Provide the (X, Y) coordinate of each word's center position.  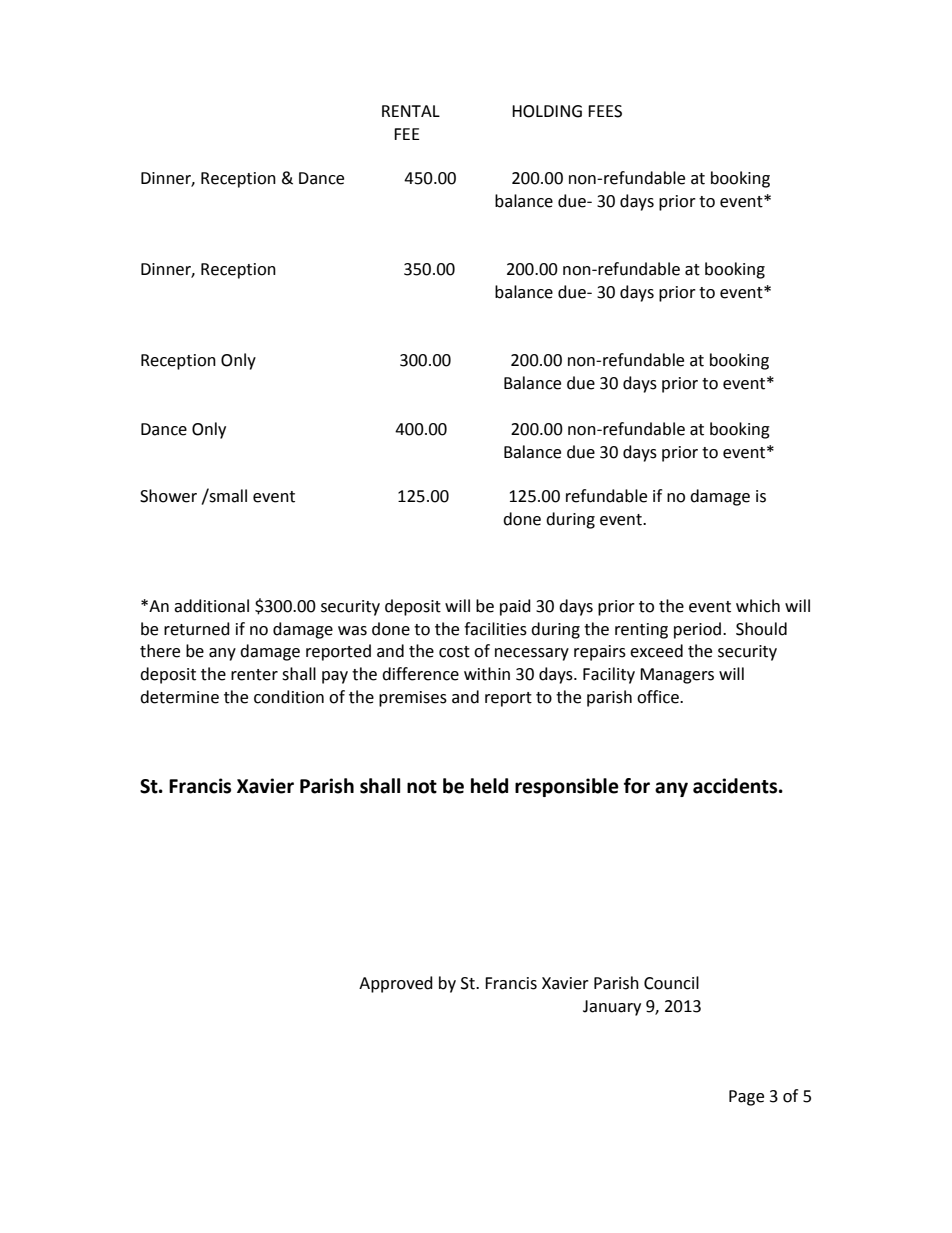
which (758, 606)
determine (179, 697)
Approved (396, 984)
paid (515, 607)
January (612, 1008)
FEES (605, 111)
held (489, 786)
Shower (168, 496)
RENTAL (411, 111)
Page (746, 1098)
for (637, 786)
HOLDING (547, 111)
